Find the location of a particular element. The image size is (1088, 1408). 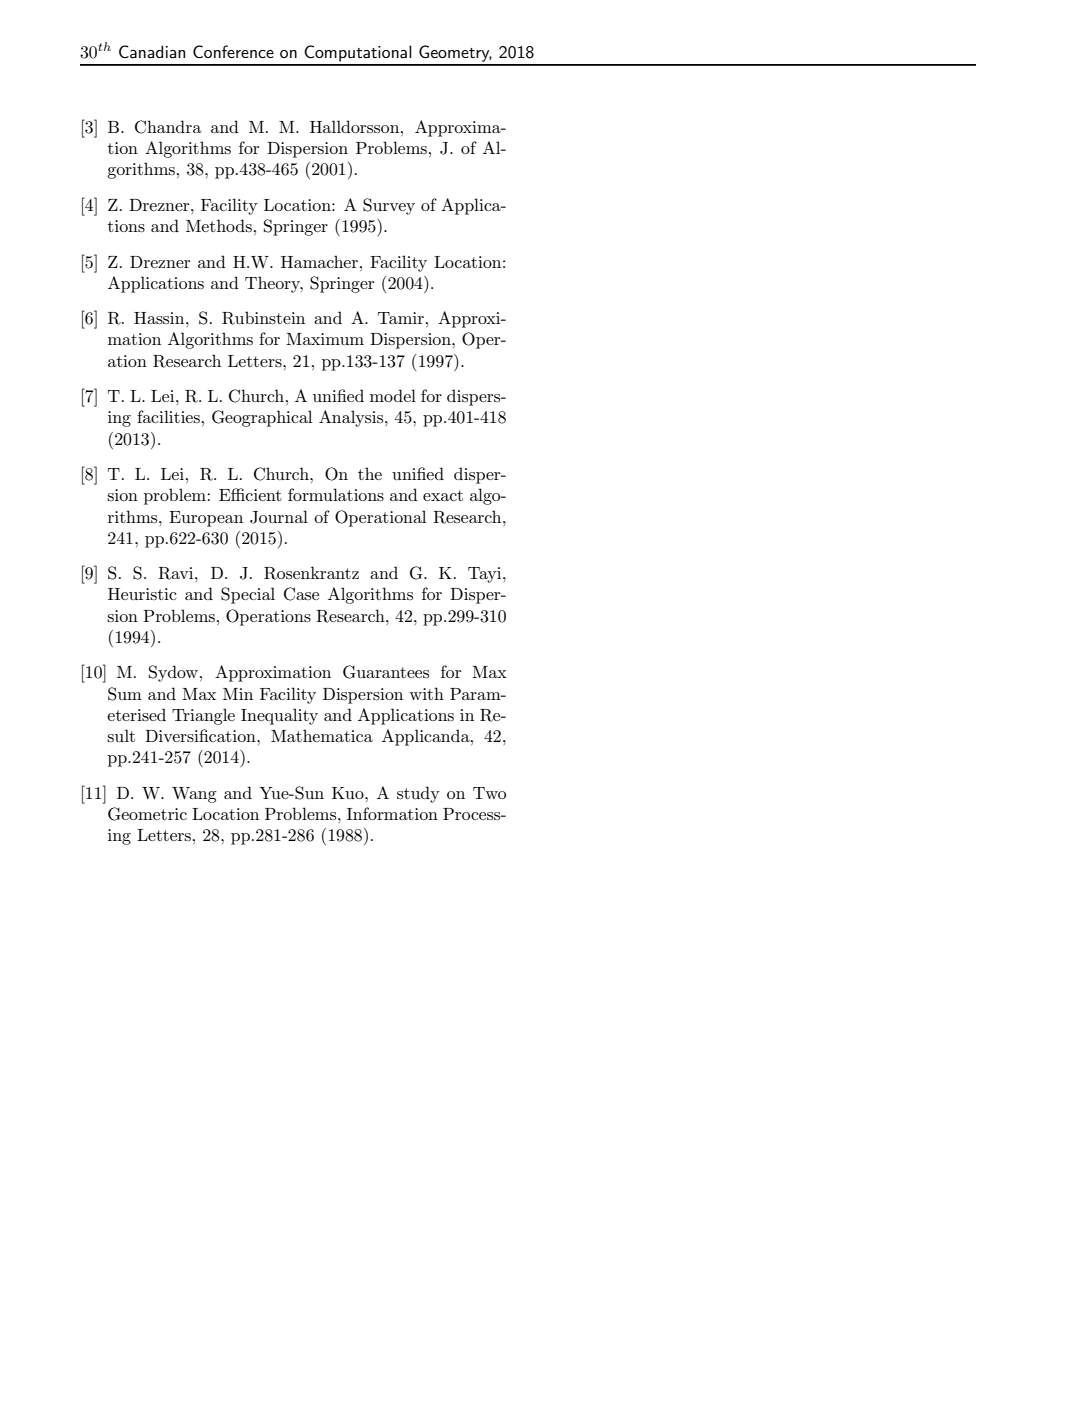

exact is located at coordinates (443, 495).
